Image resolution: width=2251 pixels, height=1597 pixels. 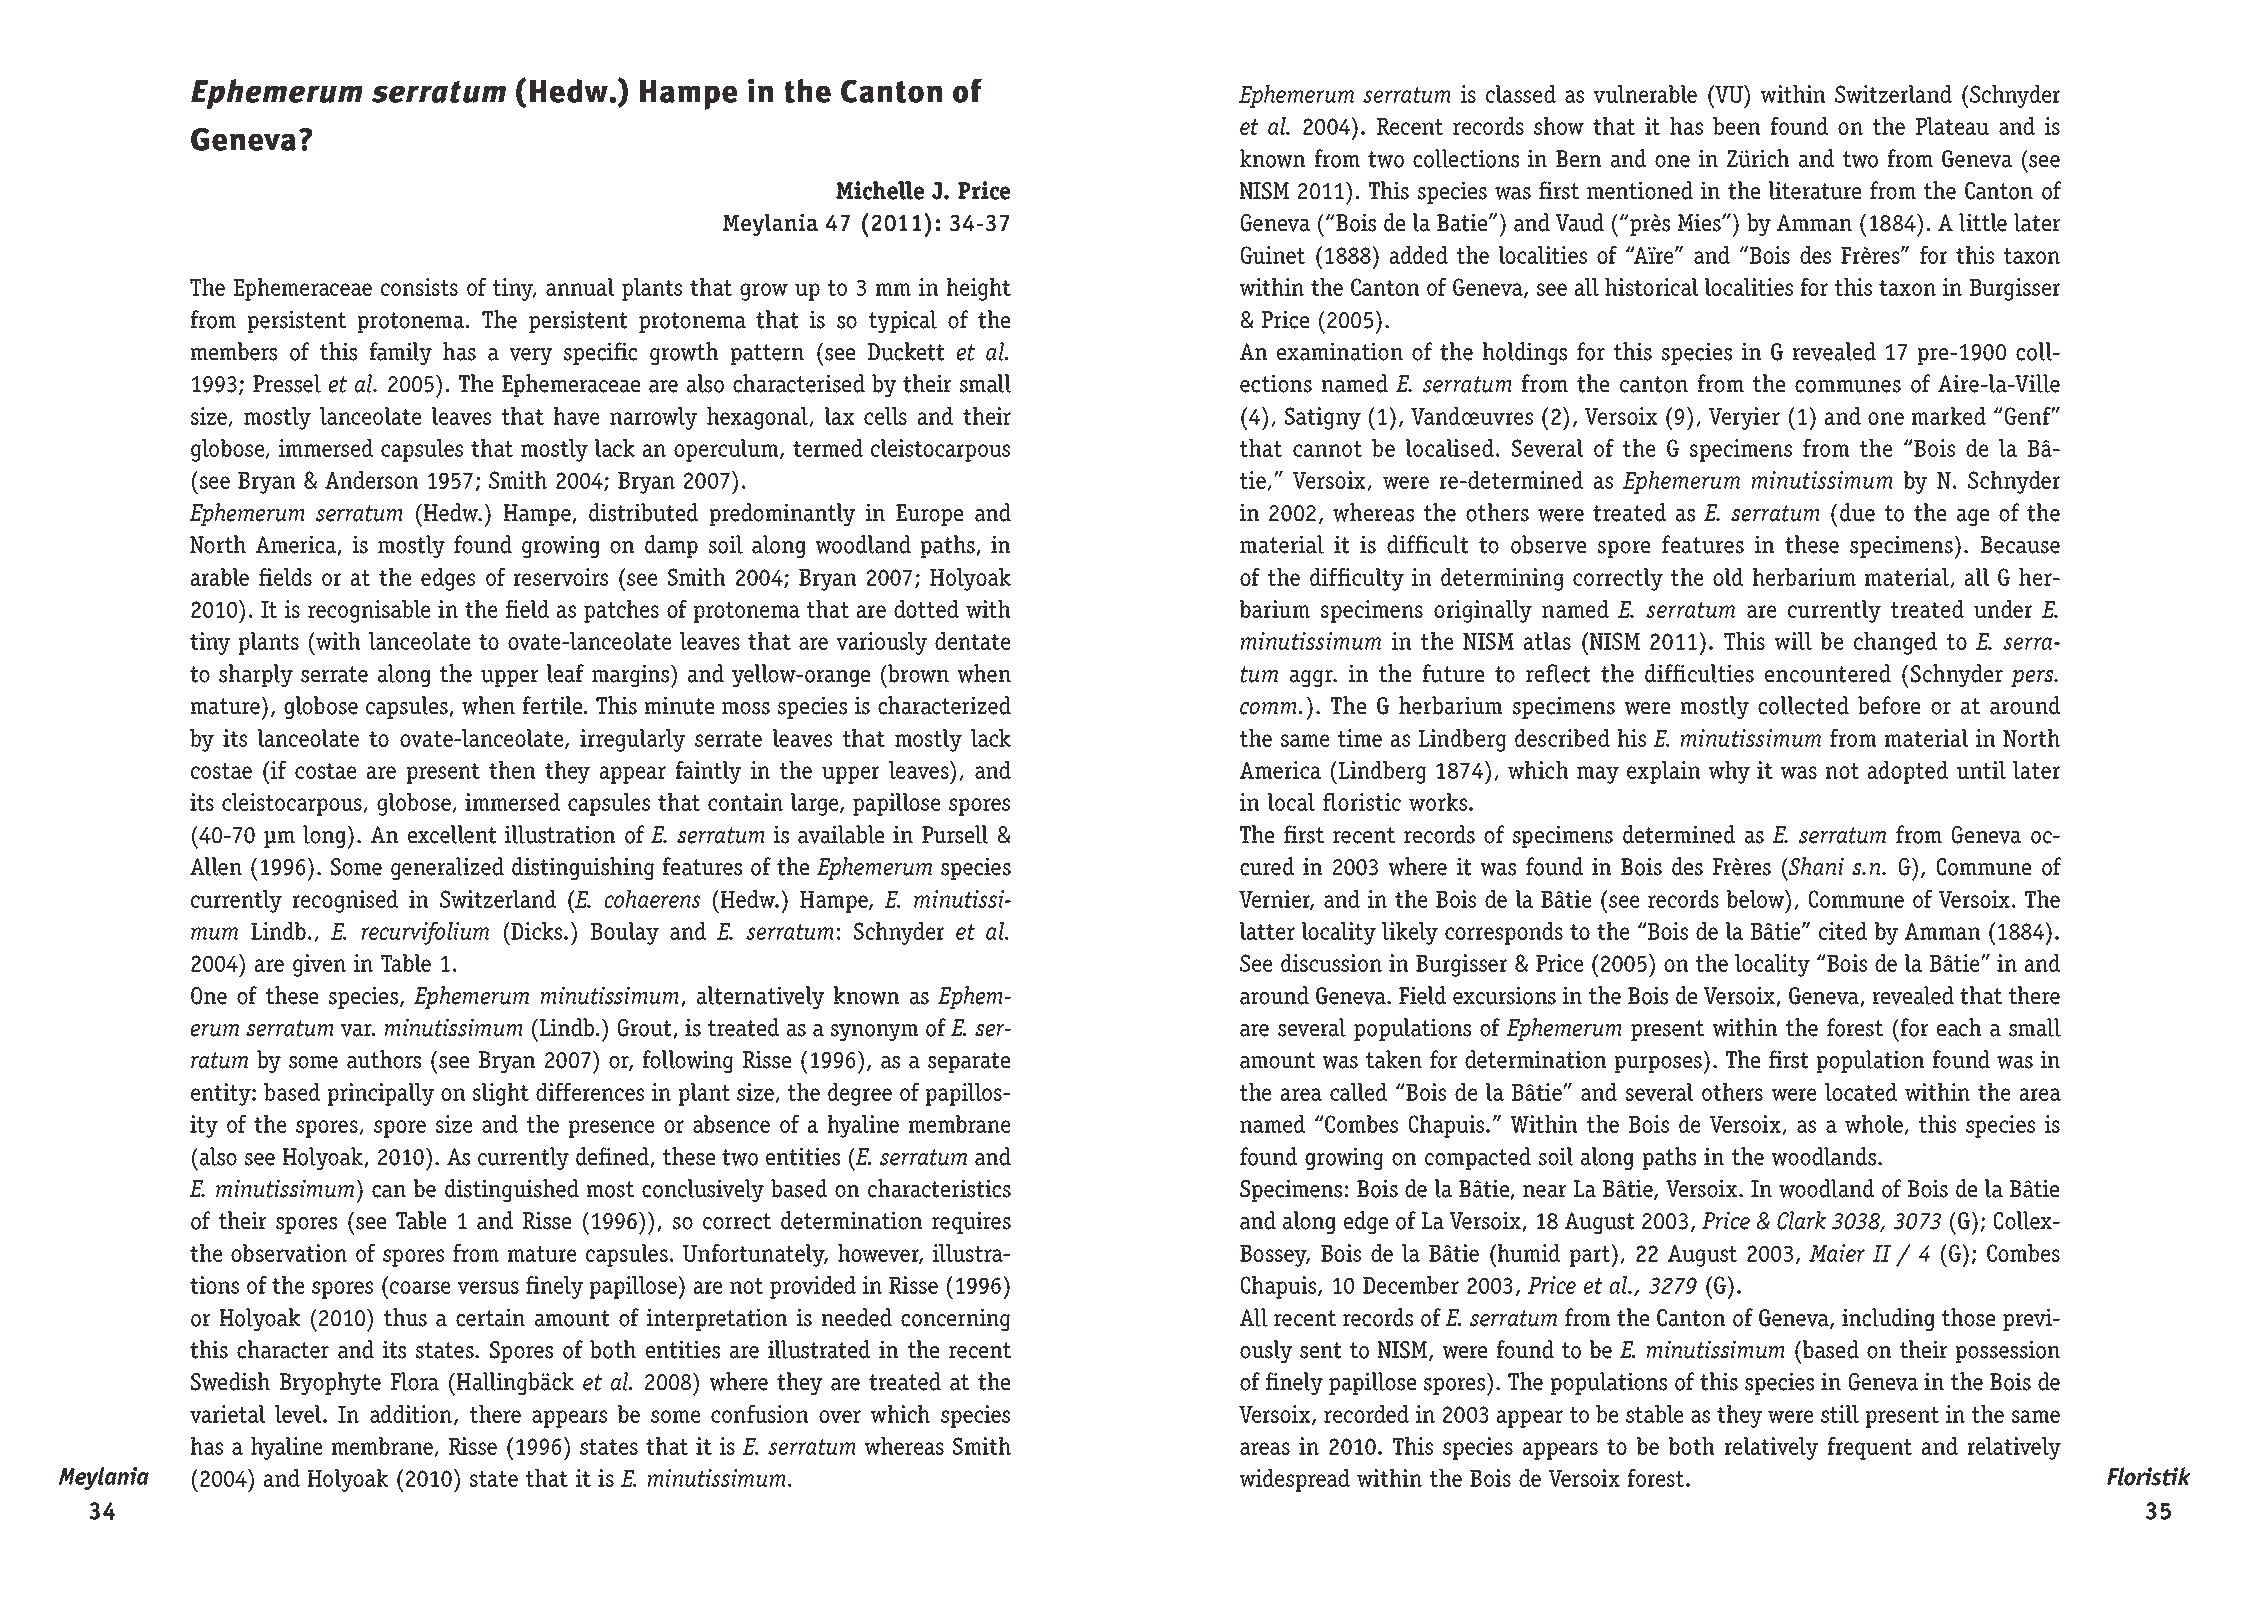 I want to click on then, so click(x=512, y=770).
